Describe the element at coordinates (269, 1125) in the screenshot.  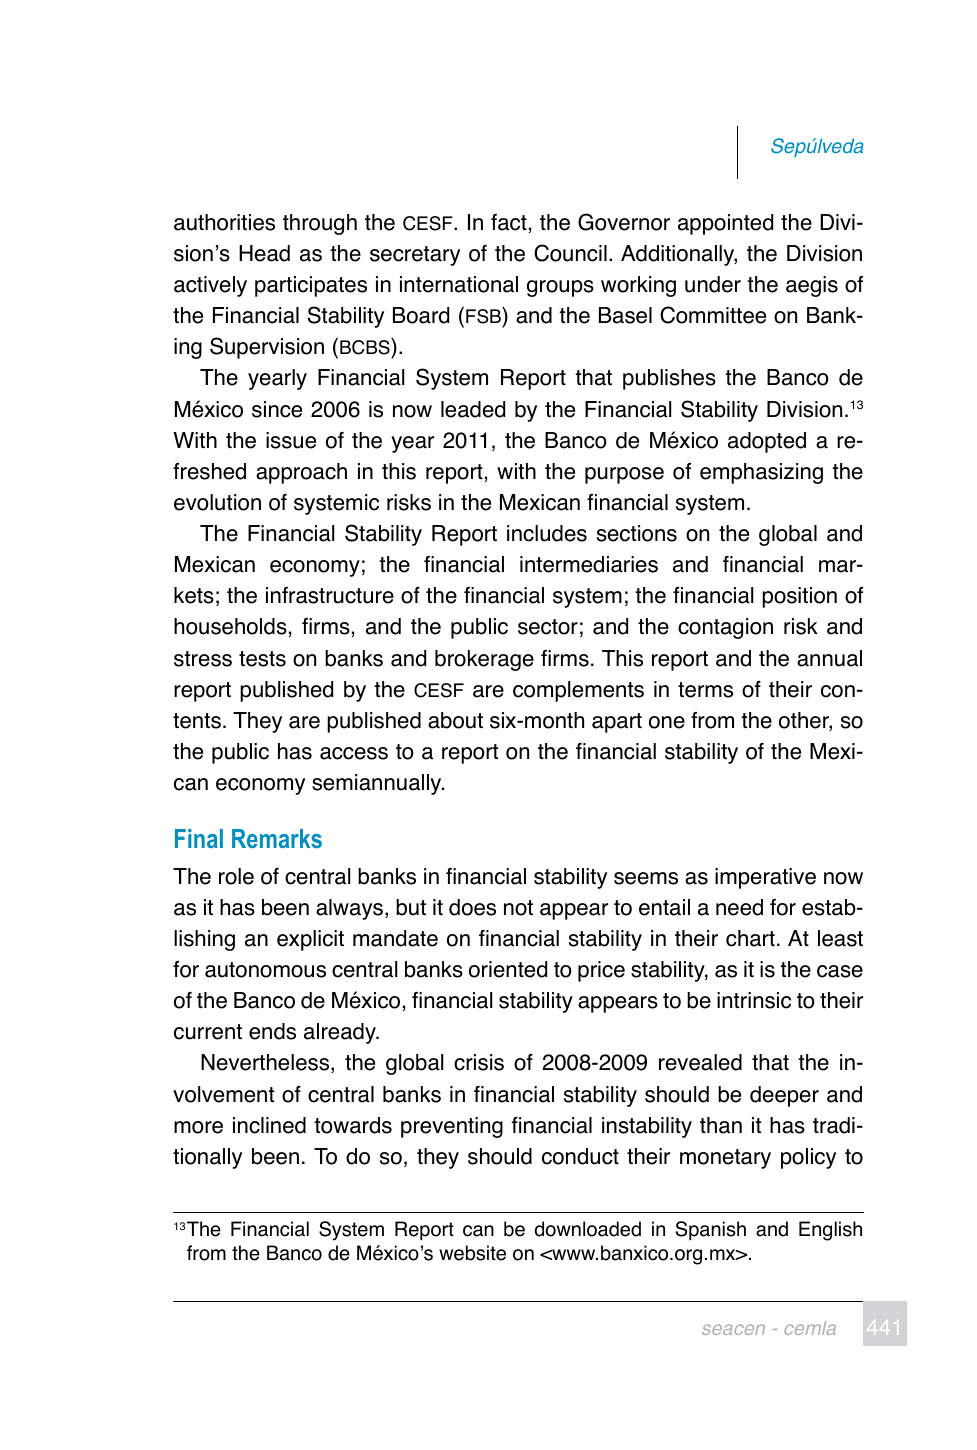
I see `inclined` at that location.
